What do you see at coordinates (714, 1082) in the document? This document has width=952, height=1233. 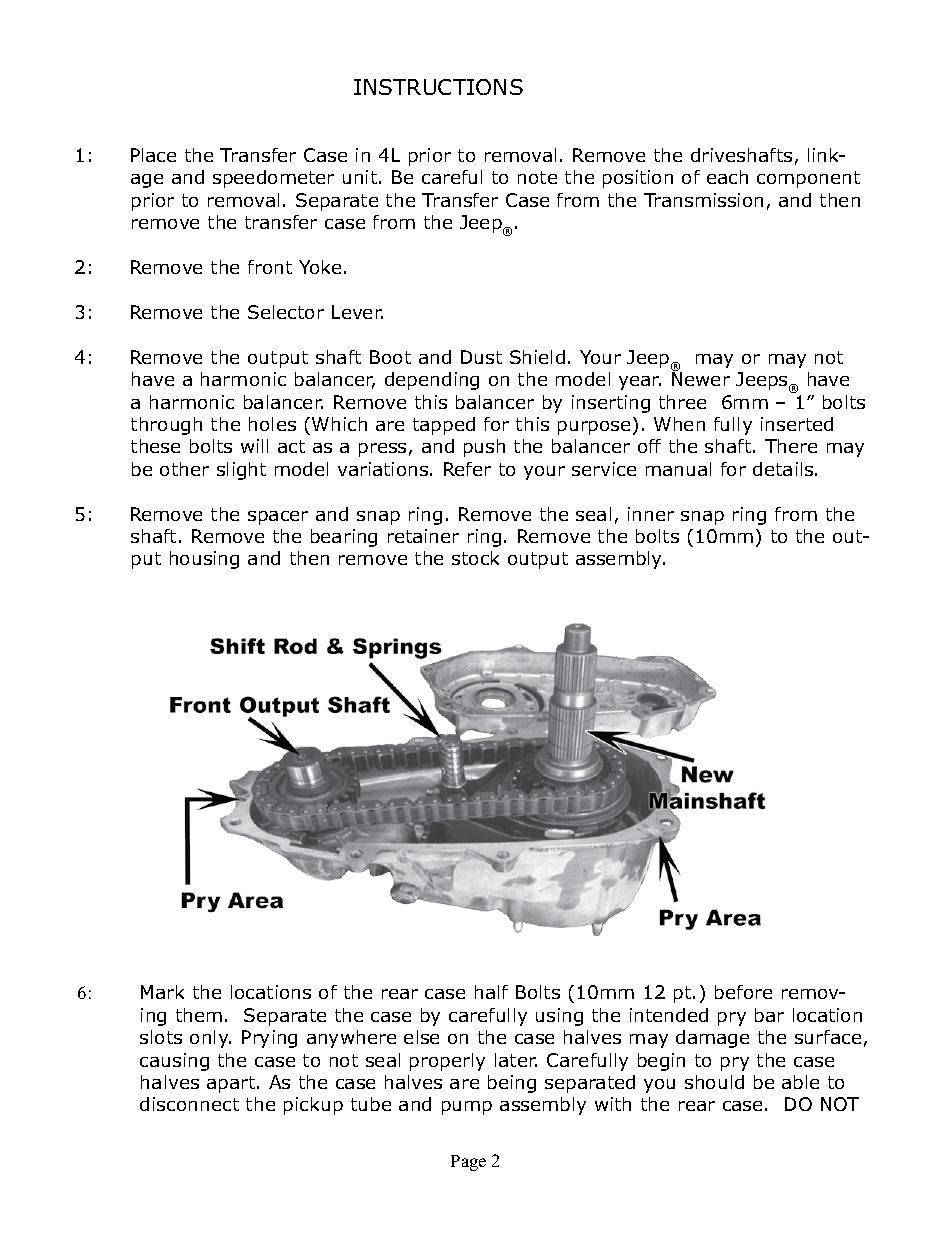 I see `should` at bounding box center [714, 1082].
